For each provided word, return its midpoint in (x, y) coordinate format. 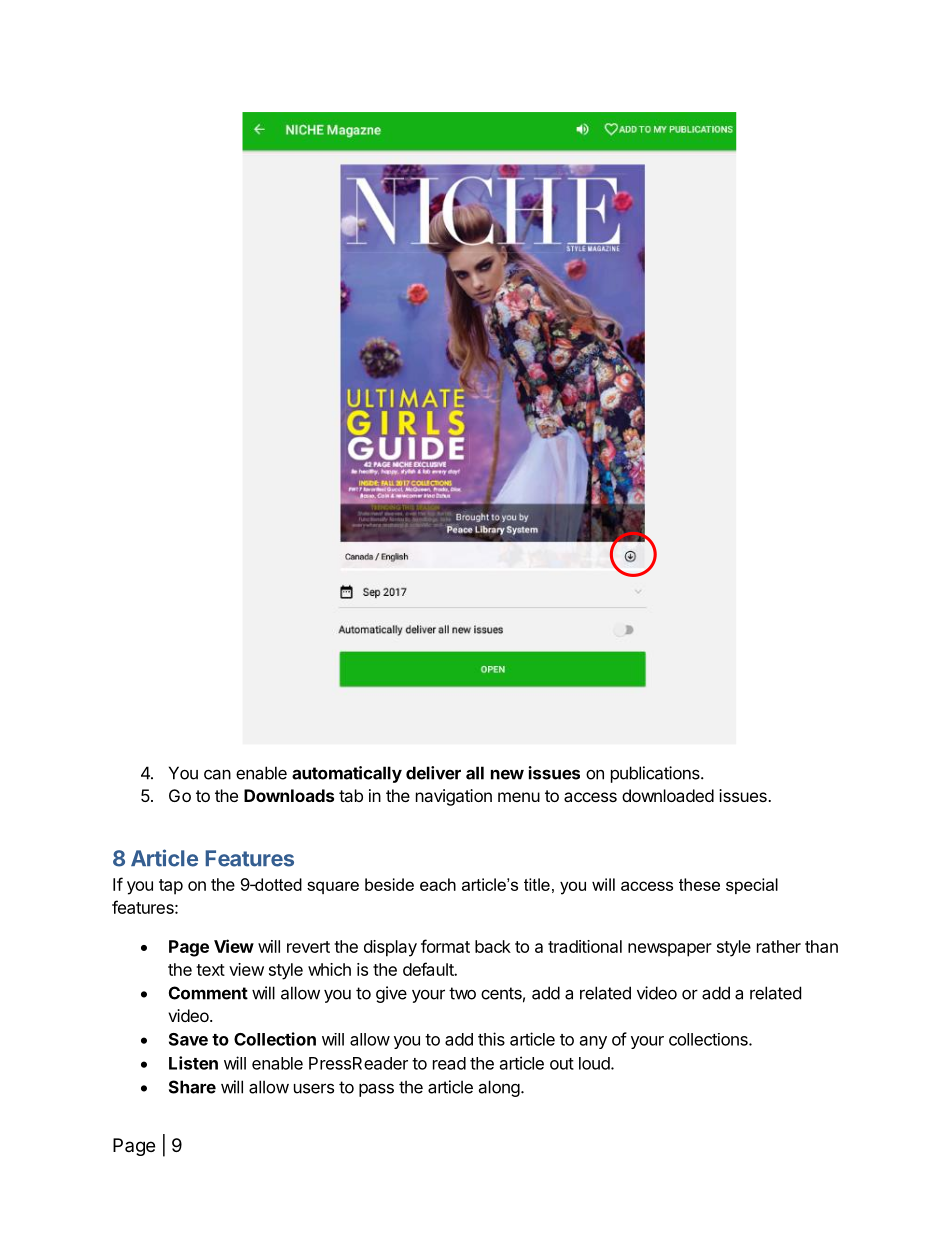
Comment (208, 993)
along (499, 1088)
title (537, 884)
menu (519, 797)
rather (779, 946)
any (593, 1042)
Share (192, 1087)
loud (595, 1063)
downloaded (668, 795)
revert (308, 947)
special (752, 886)
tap (171, 887)
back (493, 946)
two (462, 993)
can (217, 774)
